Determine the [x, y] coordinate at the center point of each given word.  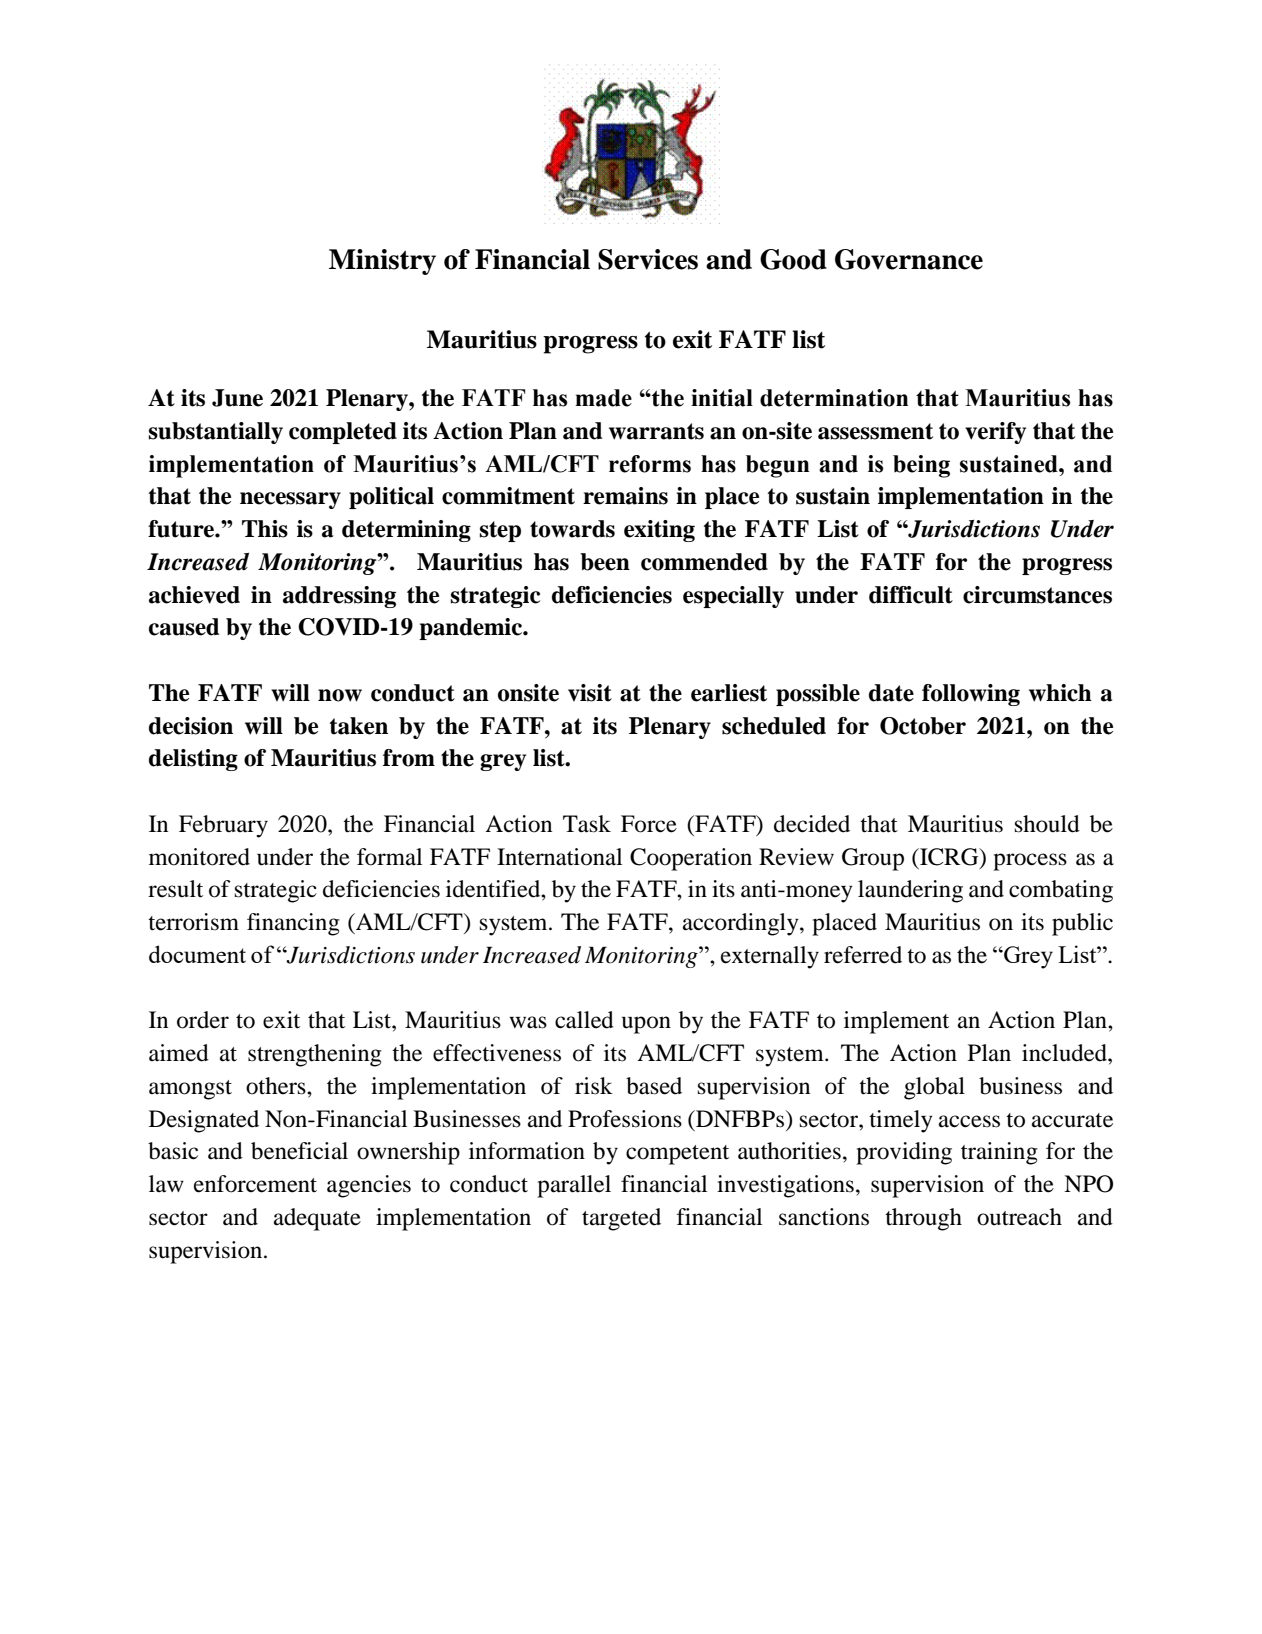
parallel [574, 1186]
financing [293, 924]
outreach [1019, 1217]
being [921, 466]
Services [648, 259]
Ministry [382, 262]
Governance [909, 259]
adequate [317, 1219]
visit [590, 693]
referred [863, 955]
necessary [290, 500]
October [923, 726]
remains [625, 496]
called [584, 1020]
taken [359, 726]
